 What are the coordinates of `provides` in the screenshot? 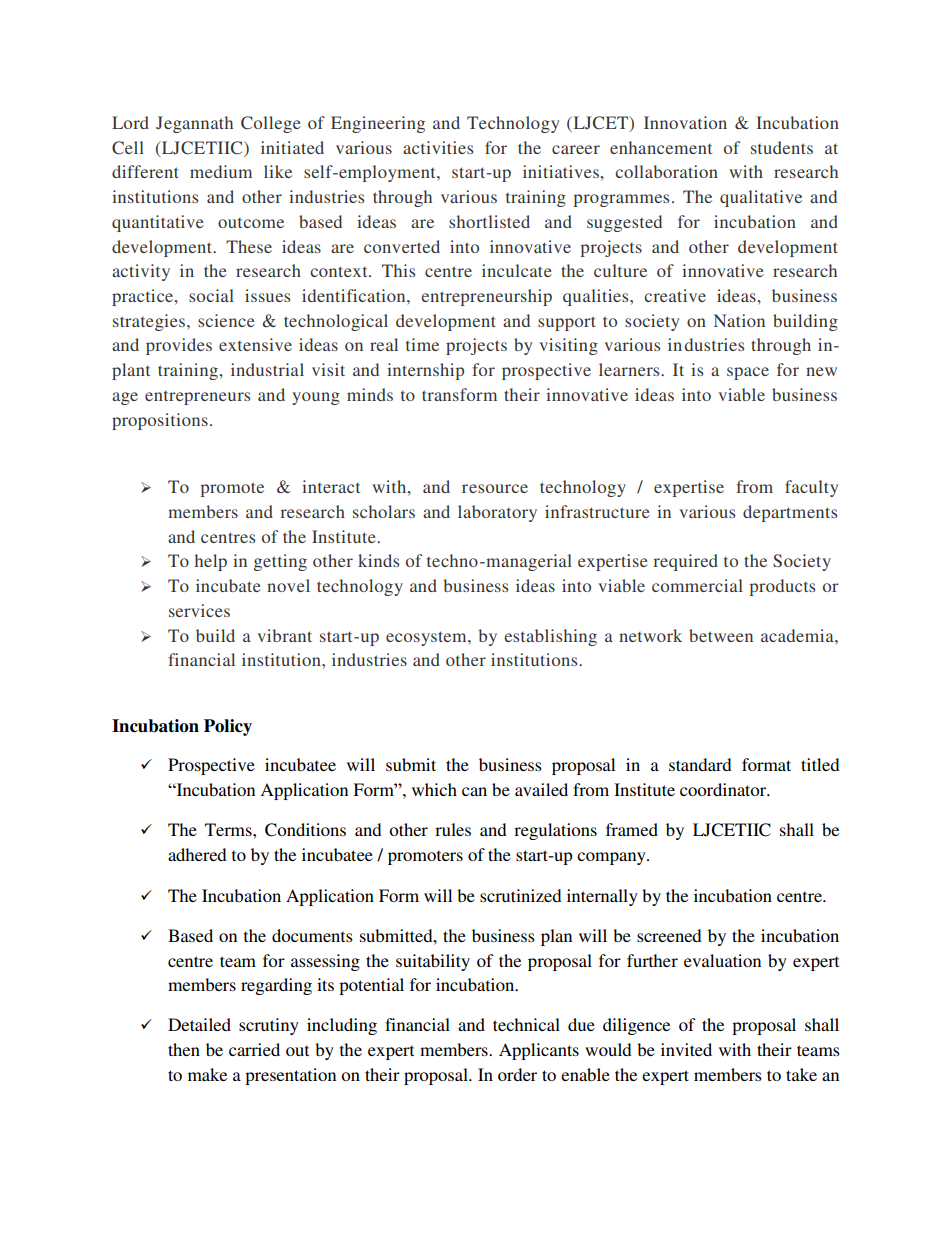 It's located at (179, 346).
